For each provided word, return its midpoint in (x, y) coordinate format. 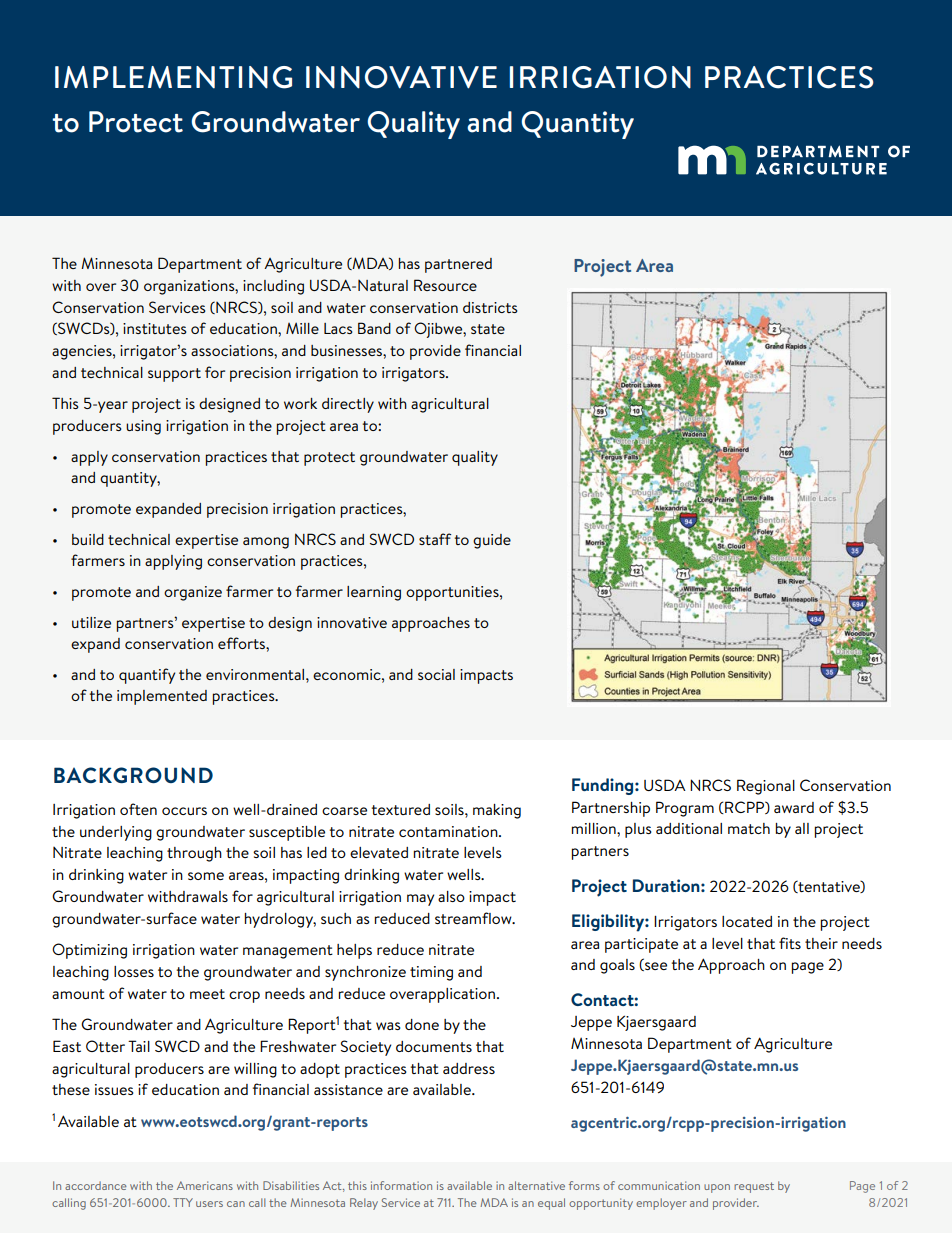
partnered (458, 265)
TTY (183, 1202)
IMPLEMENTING (173, 77)
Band (374, 328)
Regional (766, 787)
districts (490, 307)
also (451, 896)
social (436, 674)
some (206, 876)
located (747, 921)
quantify (147, 676)
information (401, 1185)
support (174, 375)
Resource (445, 285)
